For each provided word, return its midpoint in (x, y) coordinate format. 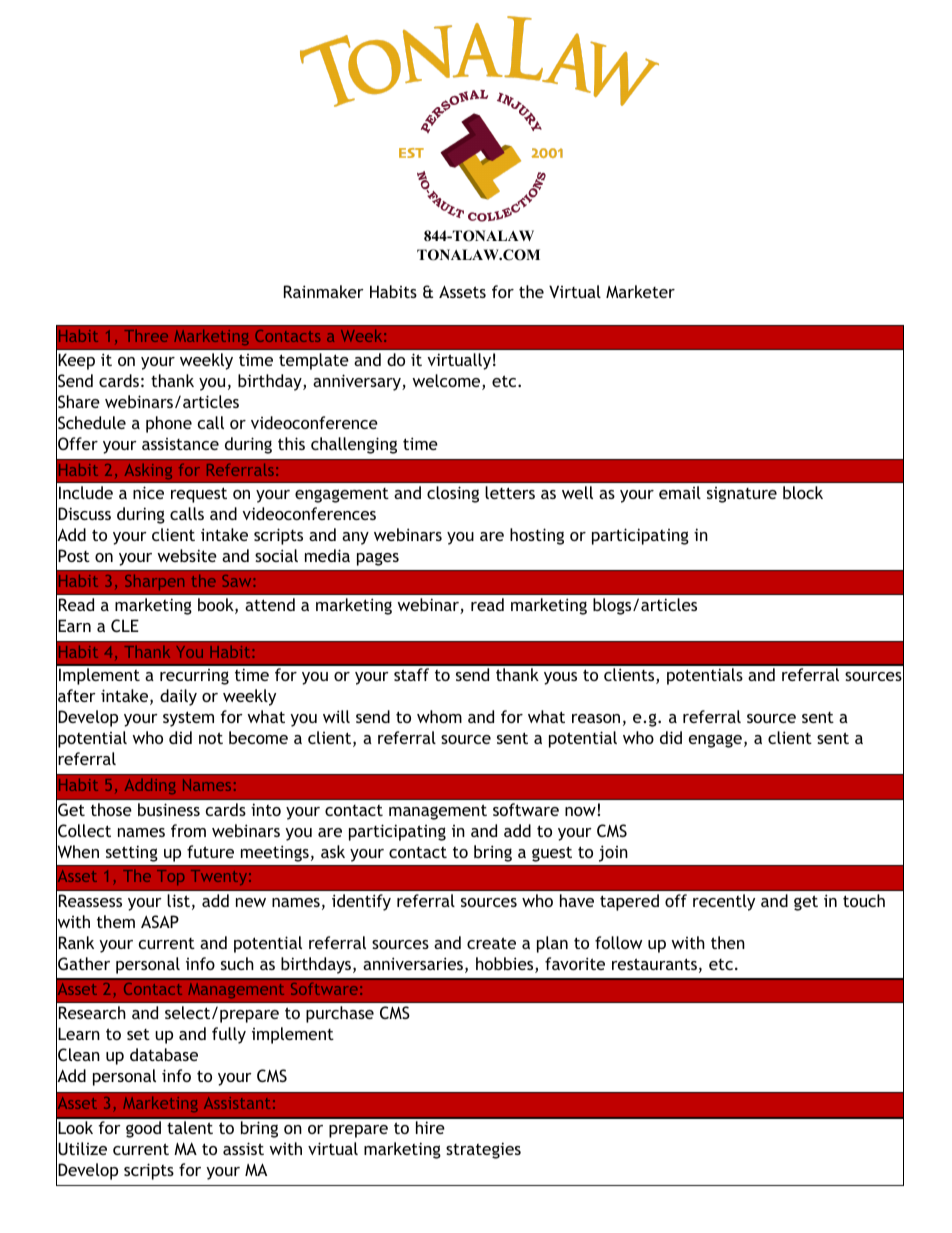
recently (724, 902)
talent (190, 1127)
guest (552, 854)
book (217, 606)
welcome (447, 382)
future (210, 851)
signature (742, 495)
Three (146, 336)
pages (378, 559)
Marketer (640, 291)
